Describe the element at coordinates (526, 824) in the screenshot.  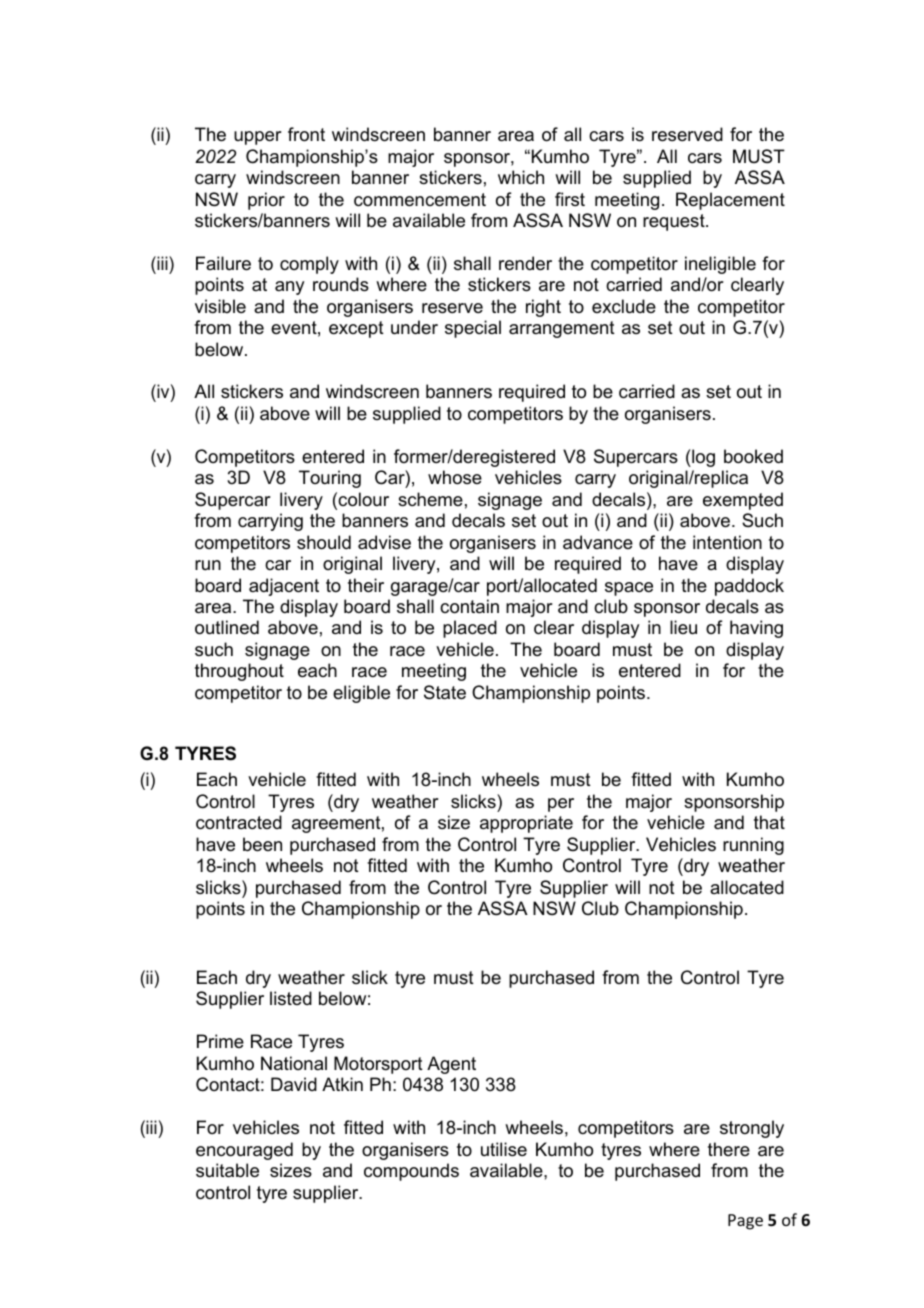
I see `appropriate` at that location.
